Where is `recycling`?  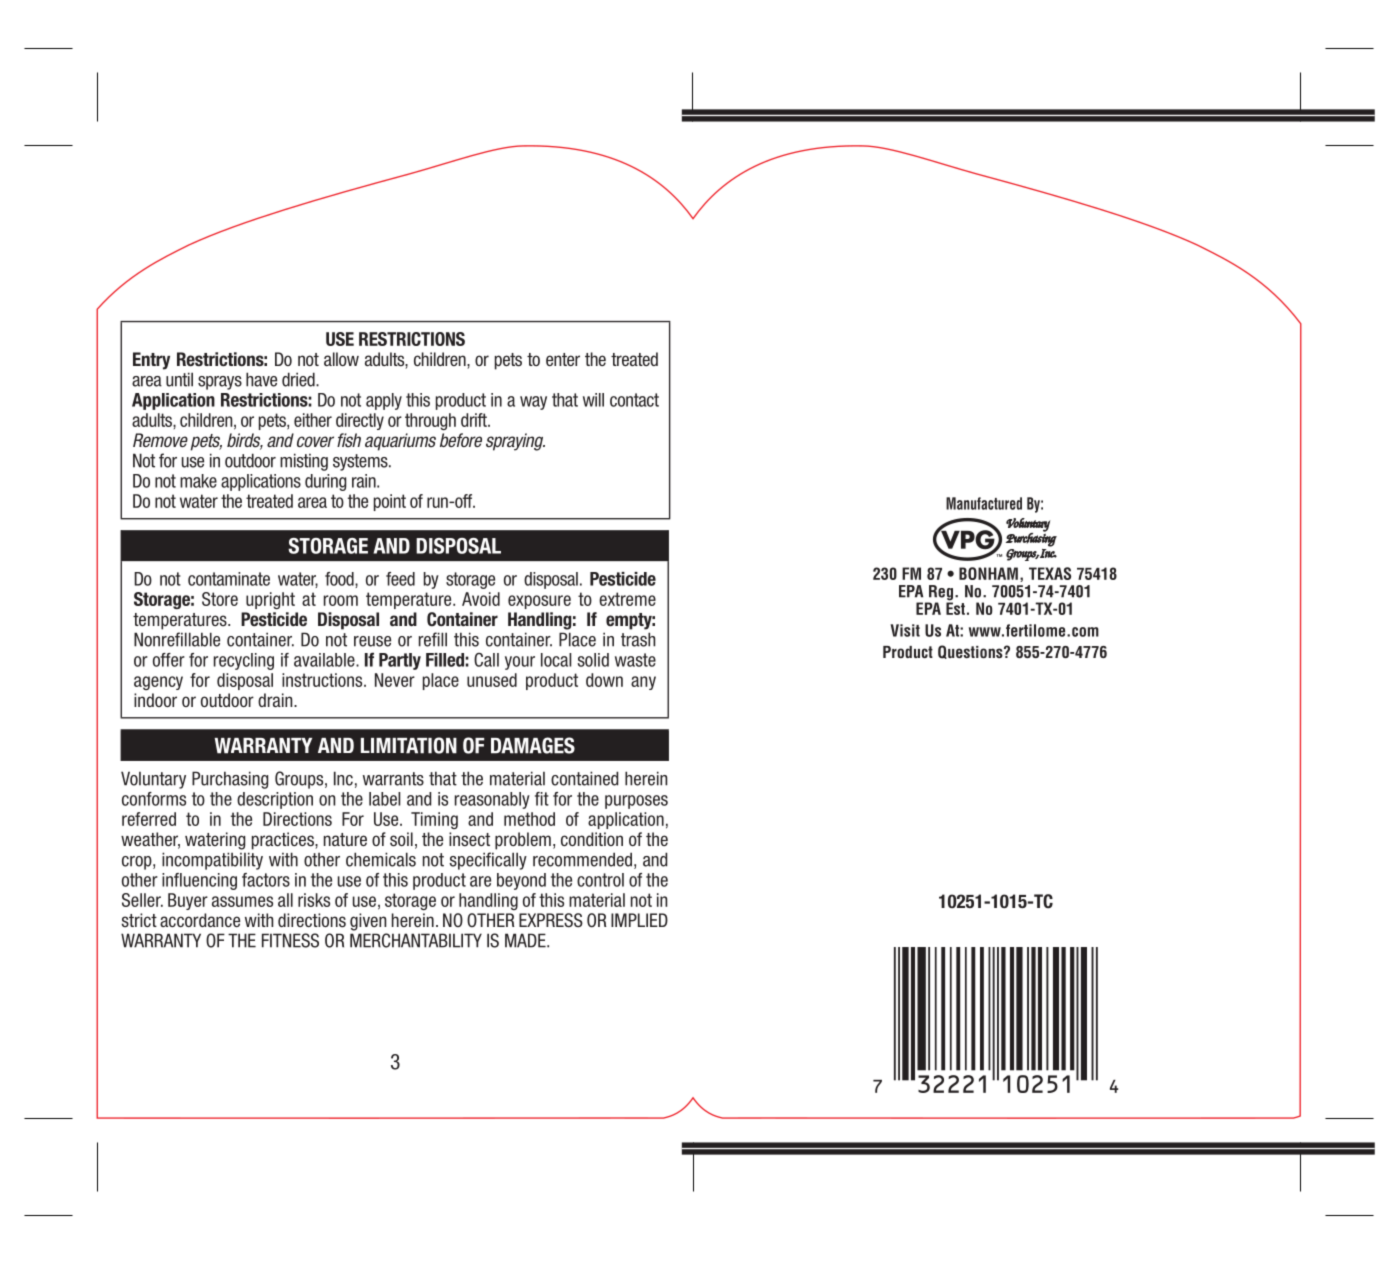
recycling is located at coordinates (244, 661).
